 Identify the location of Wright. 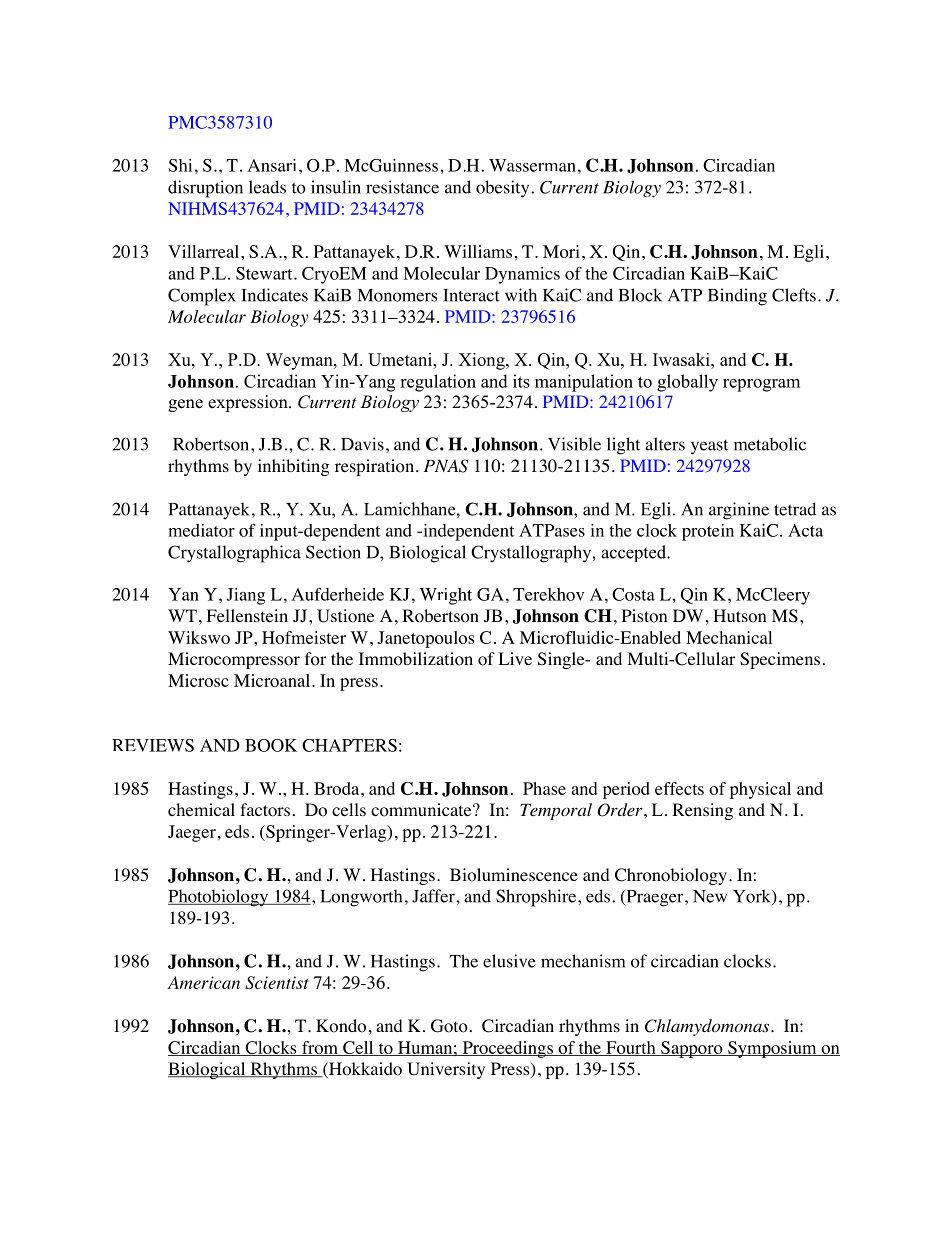
(446, 596).
